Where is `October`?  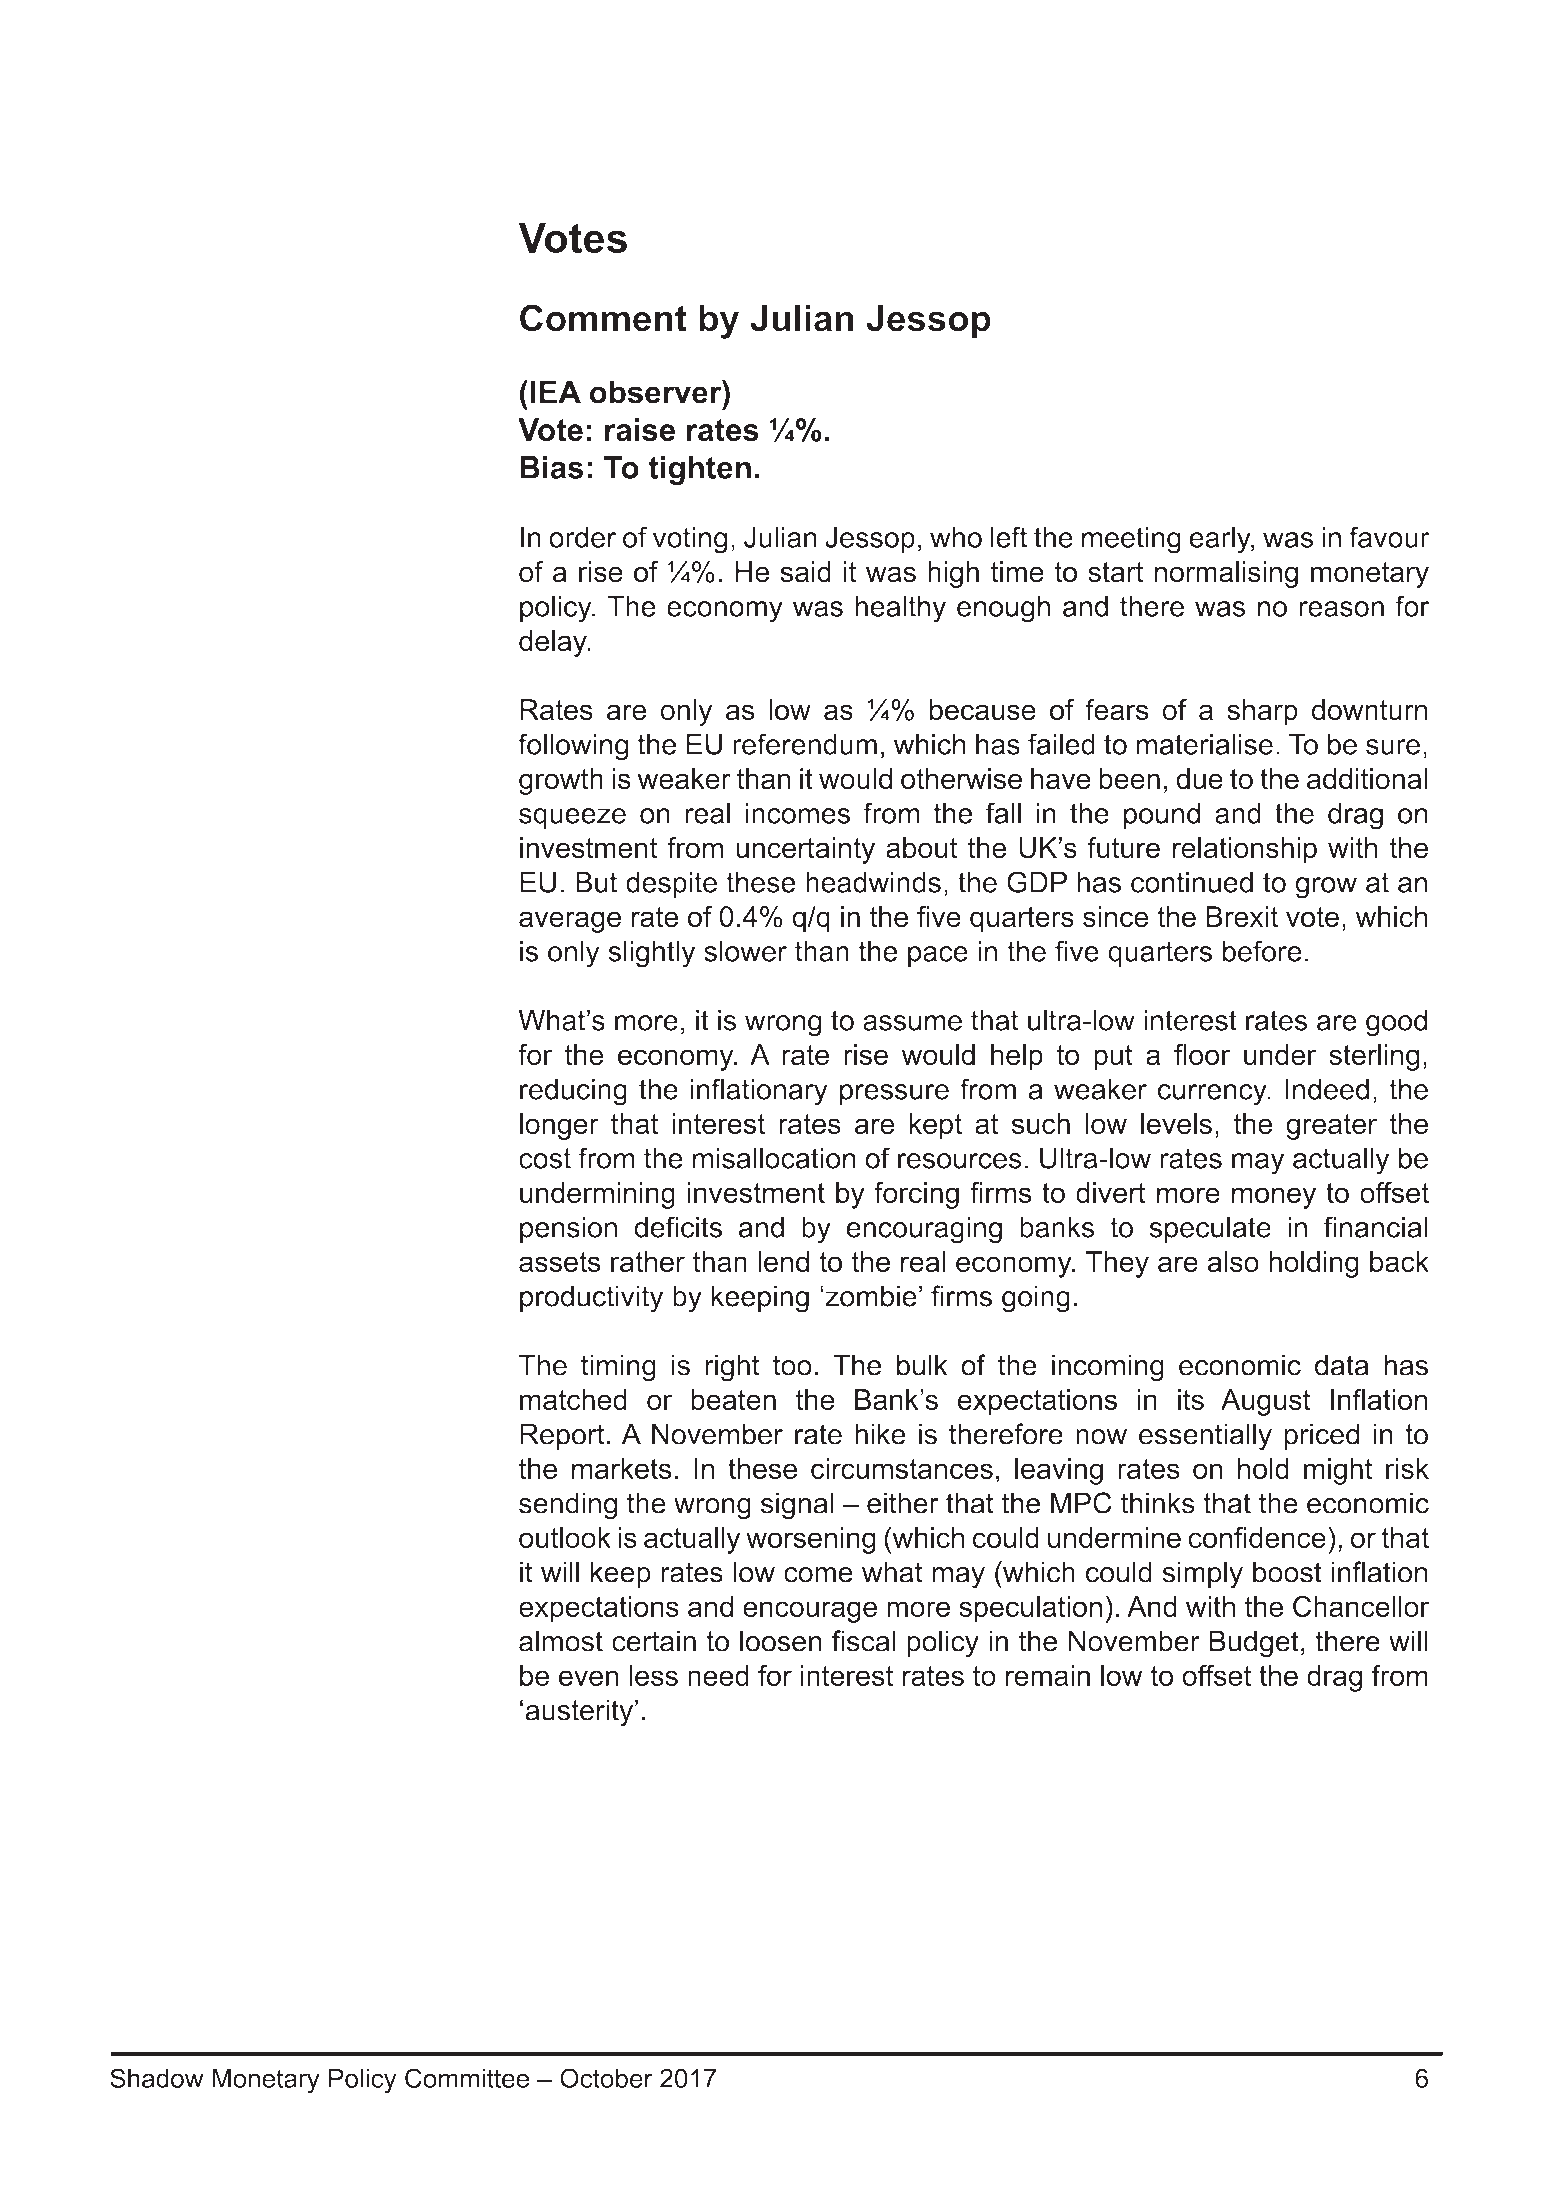 October is located at coordinates (606, 2078).
